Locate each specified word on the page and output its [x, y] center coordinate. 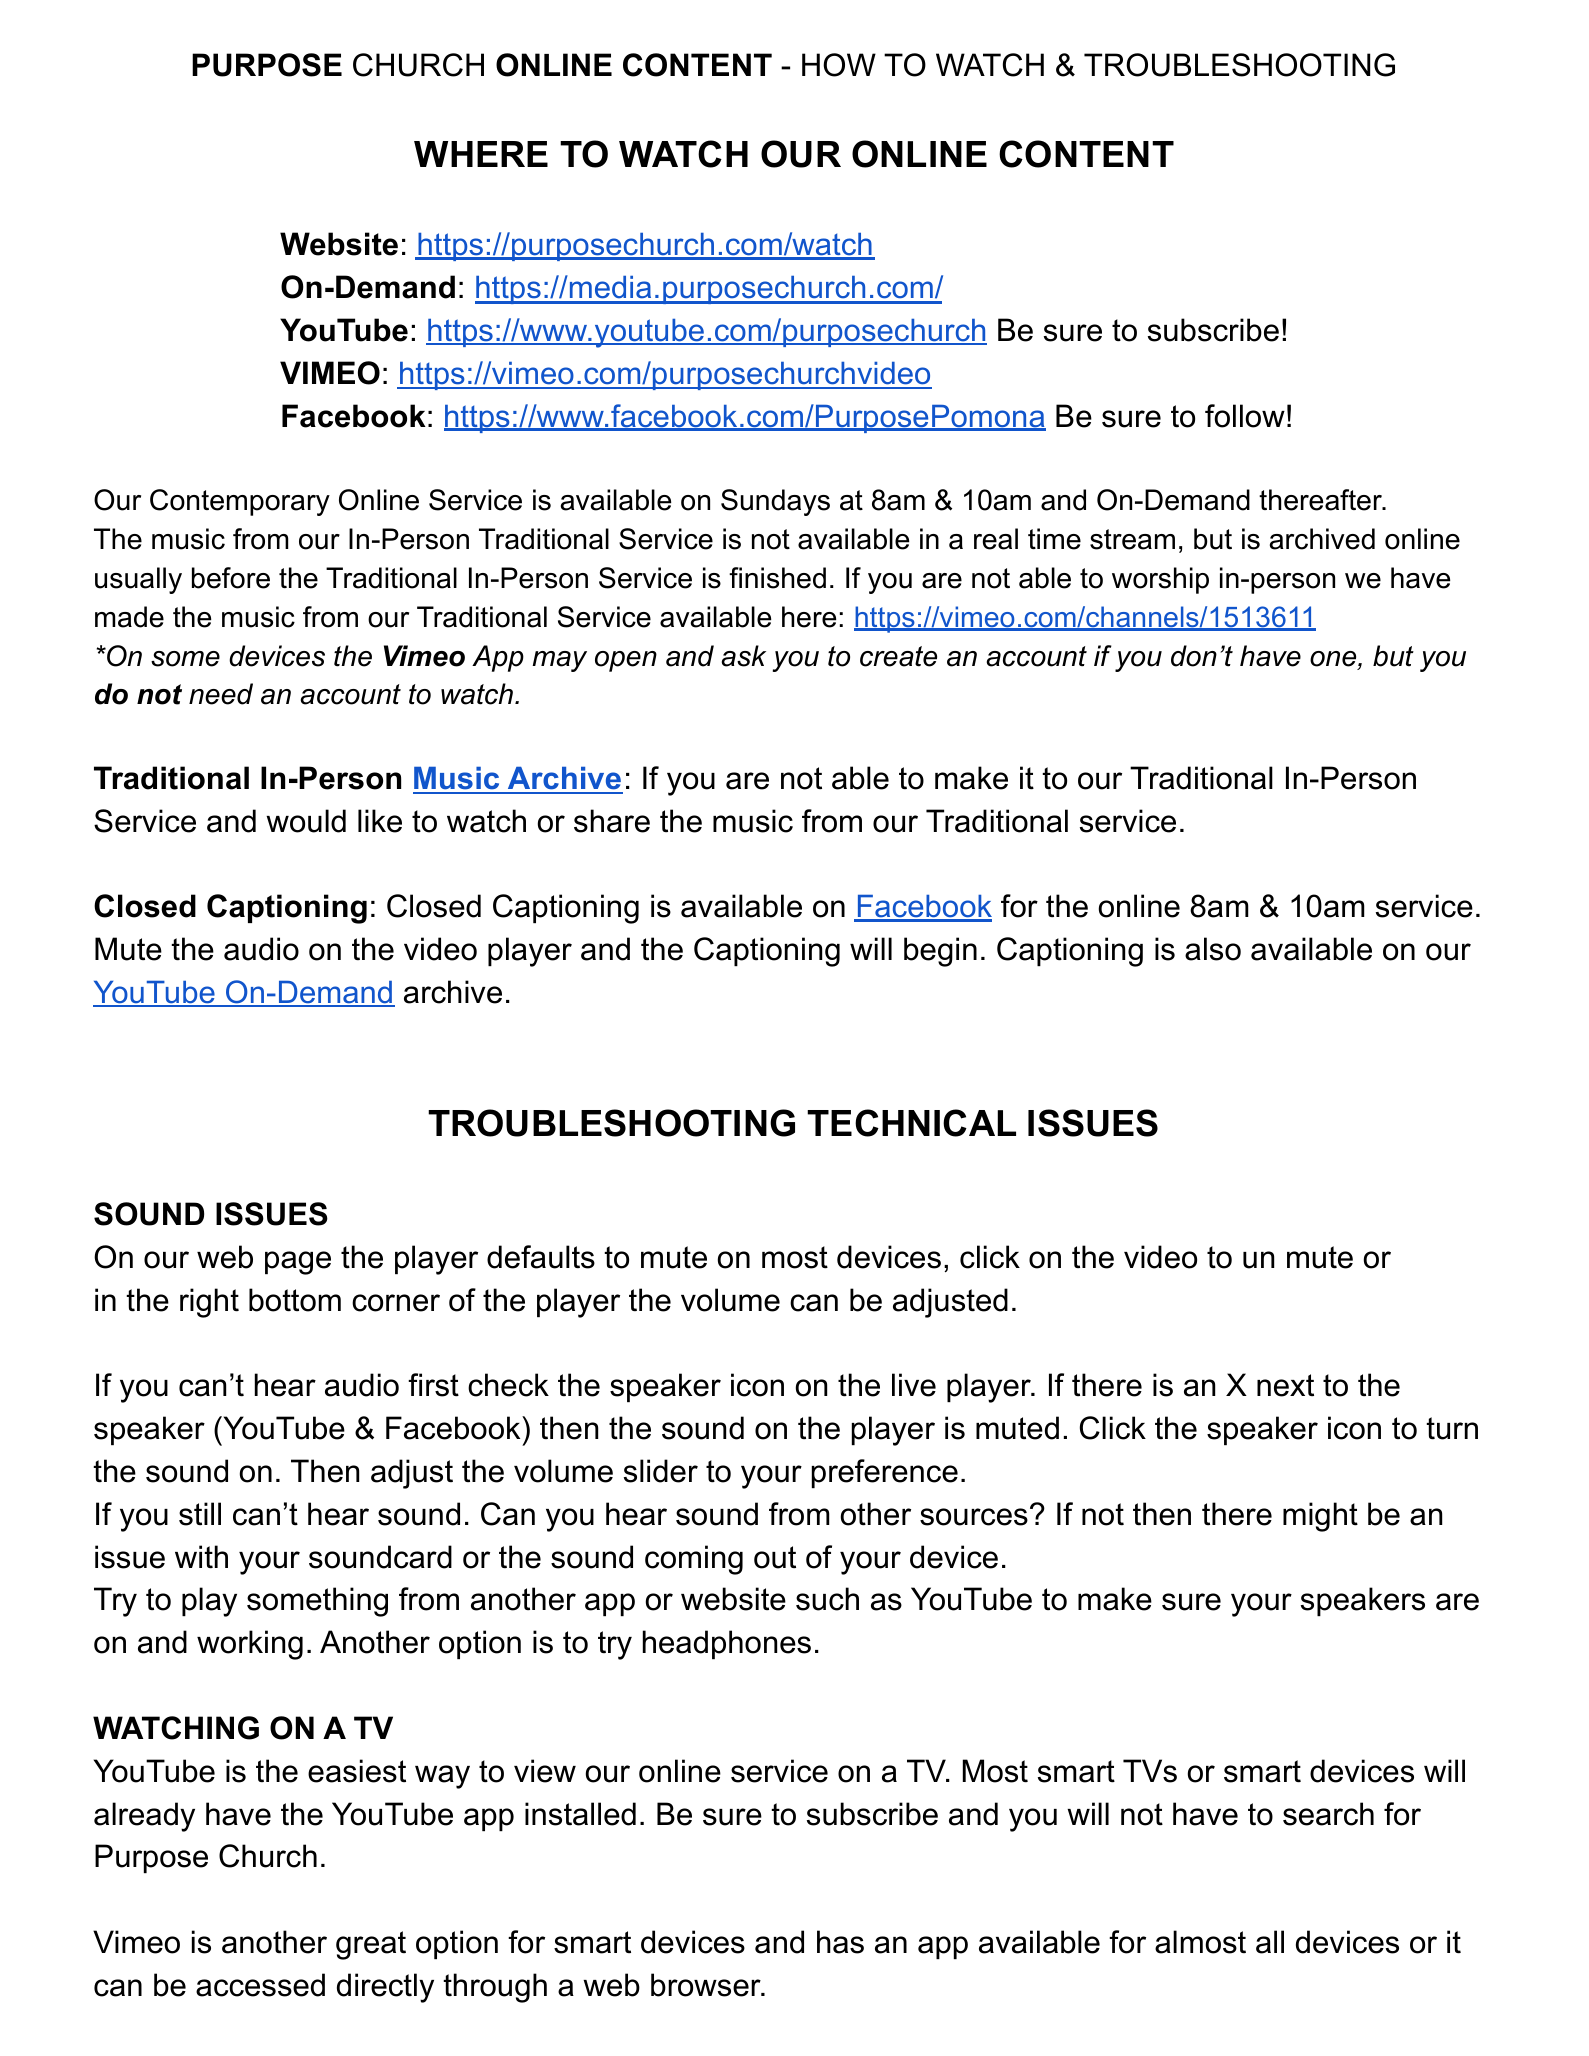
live [914, 1385]
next [1285, 1385]
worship [1160, 580]
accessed [260, 1985]
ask [743, 656]
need [221, 694]
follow [1245, 416]
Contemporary [240, 502]
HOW [839, 65]
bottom [295, 1300]
